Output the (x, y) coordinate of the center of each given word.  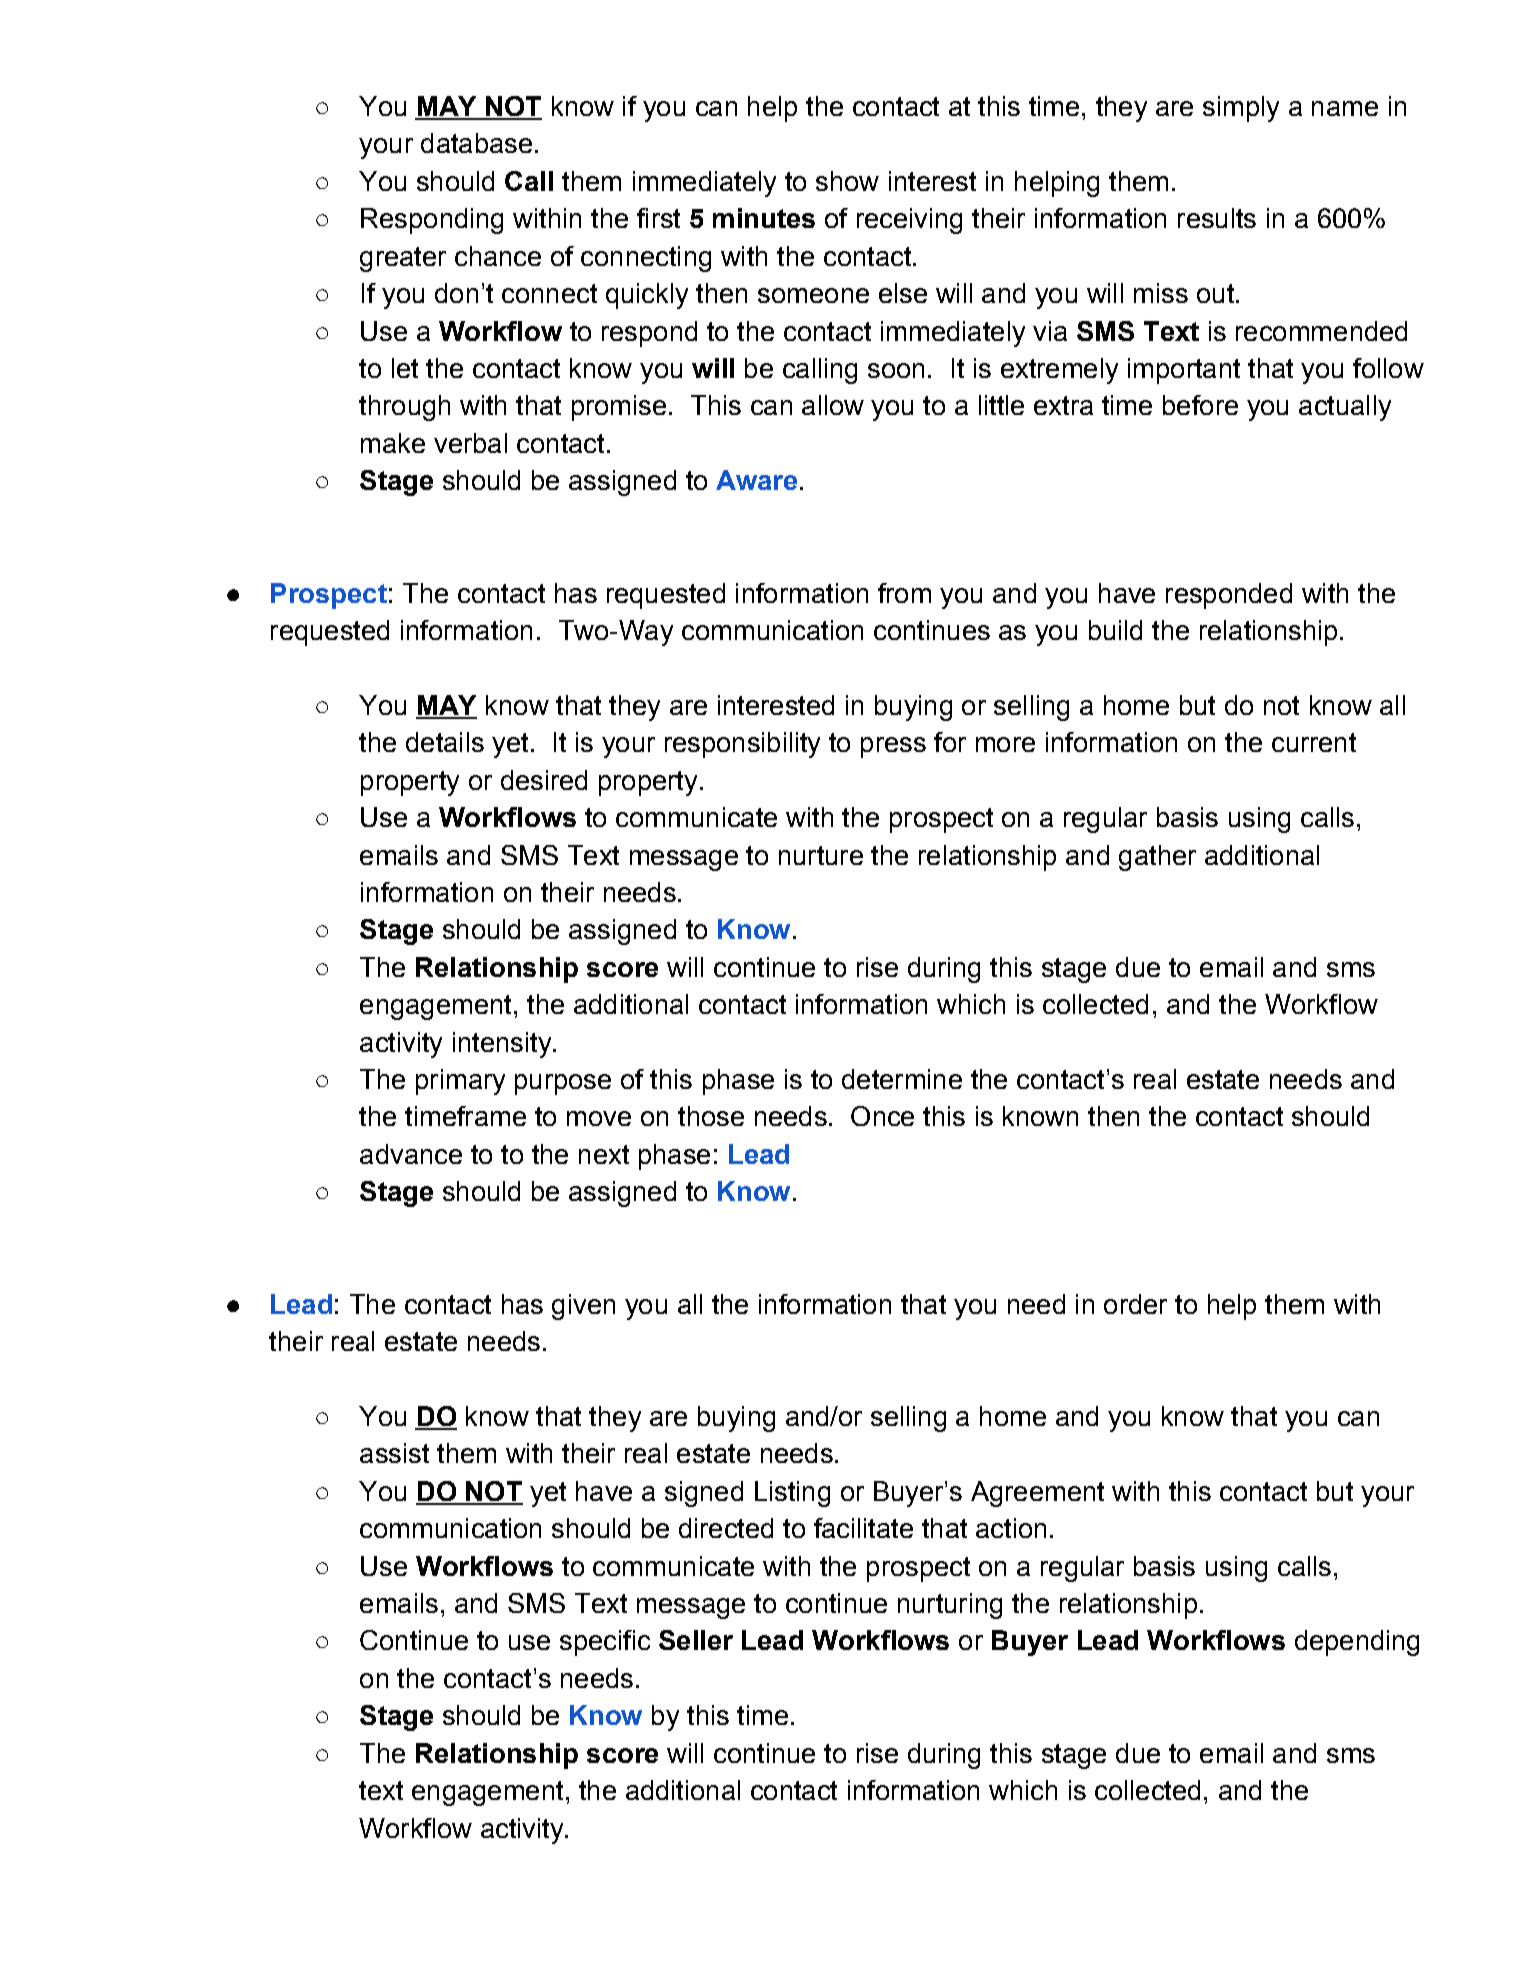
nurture (821, 855)
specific (605, 1643)
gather (1157, 858)
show (847, 181)
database (476, 143)
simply (1241, 109)
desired (544, 780)
